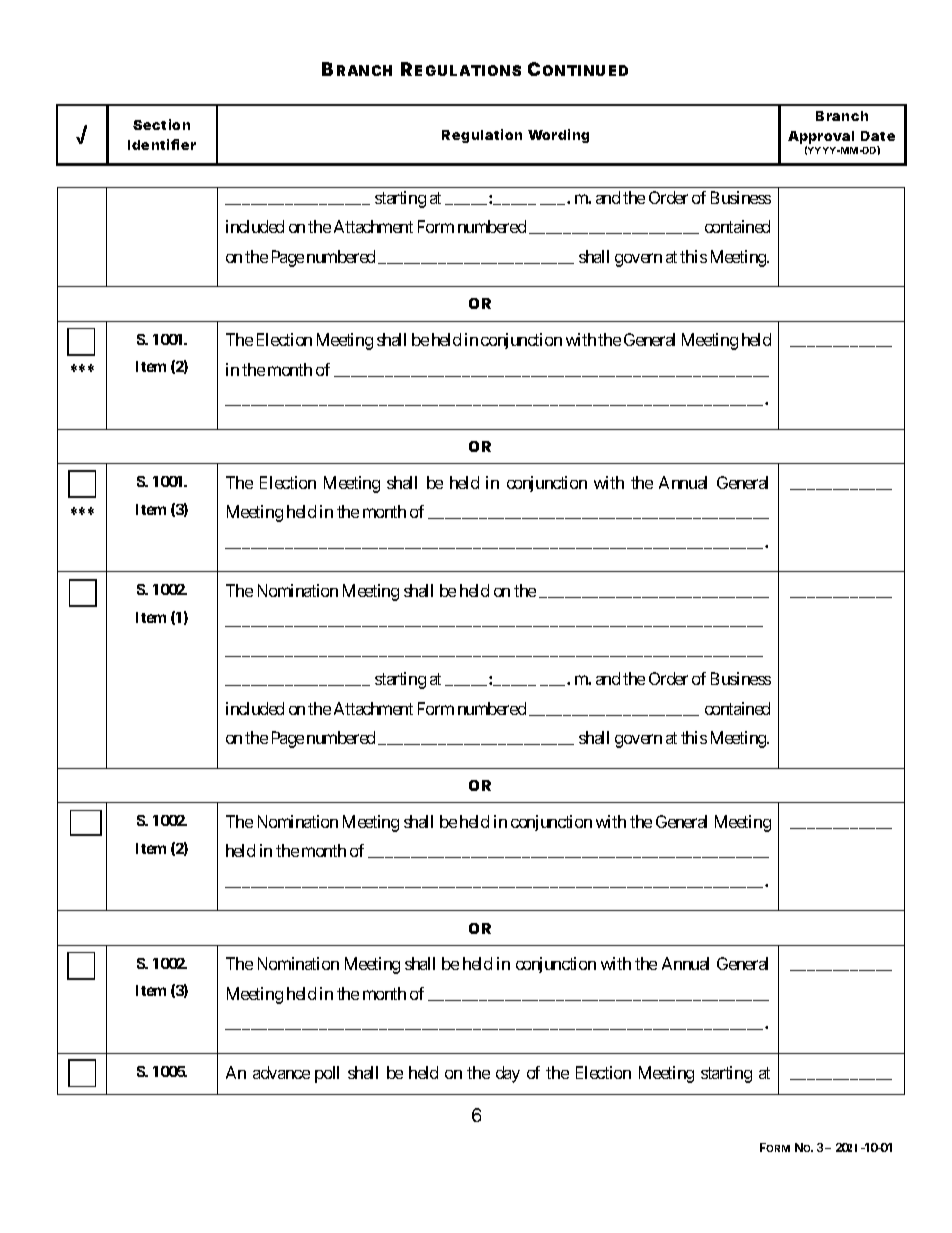 This screenshot has width=952, height=1233. What do you see at coordinates (878, 136) in the screenshot?
I see `Date` at bounding box center [878, 136].
